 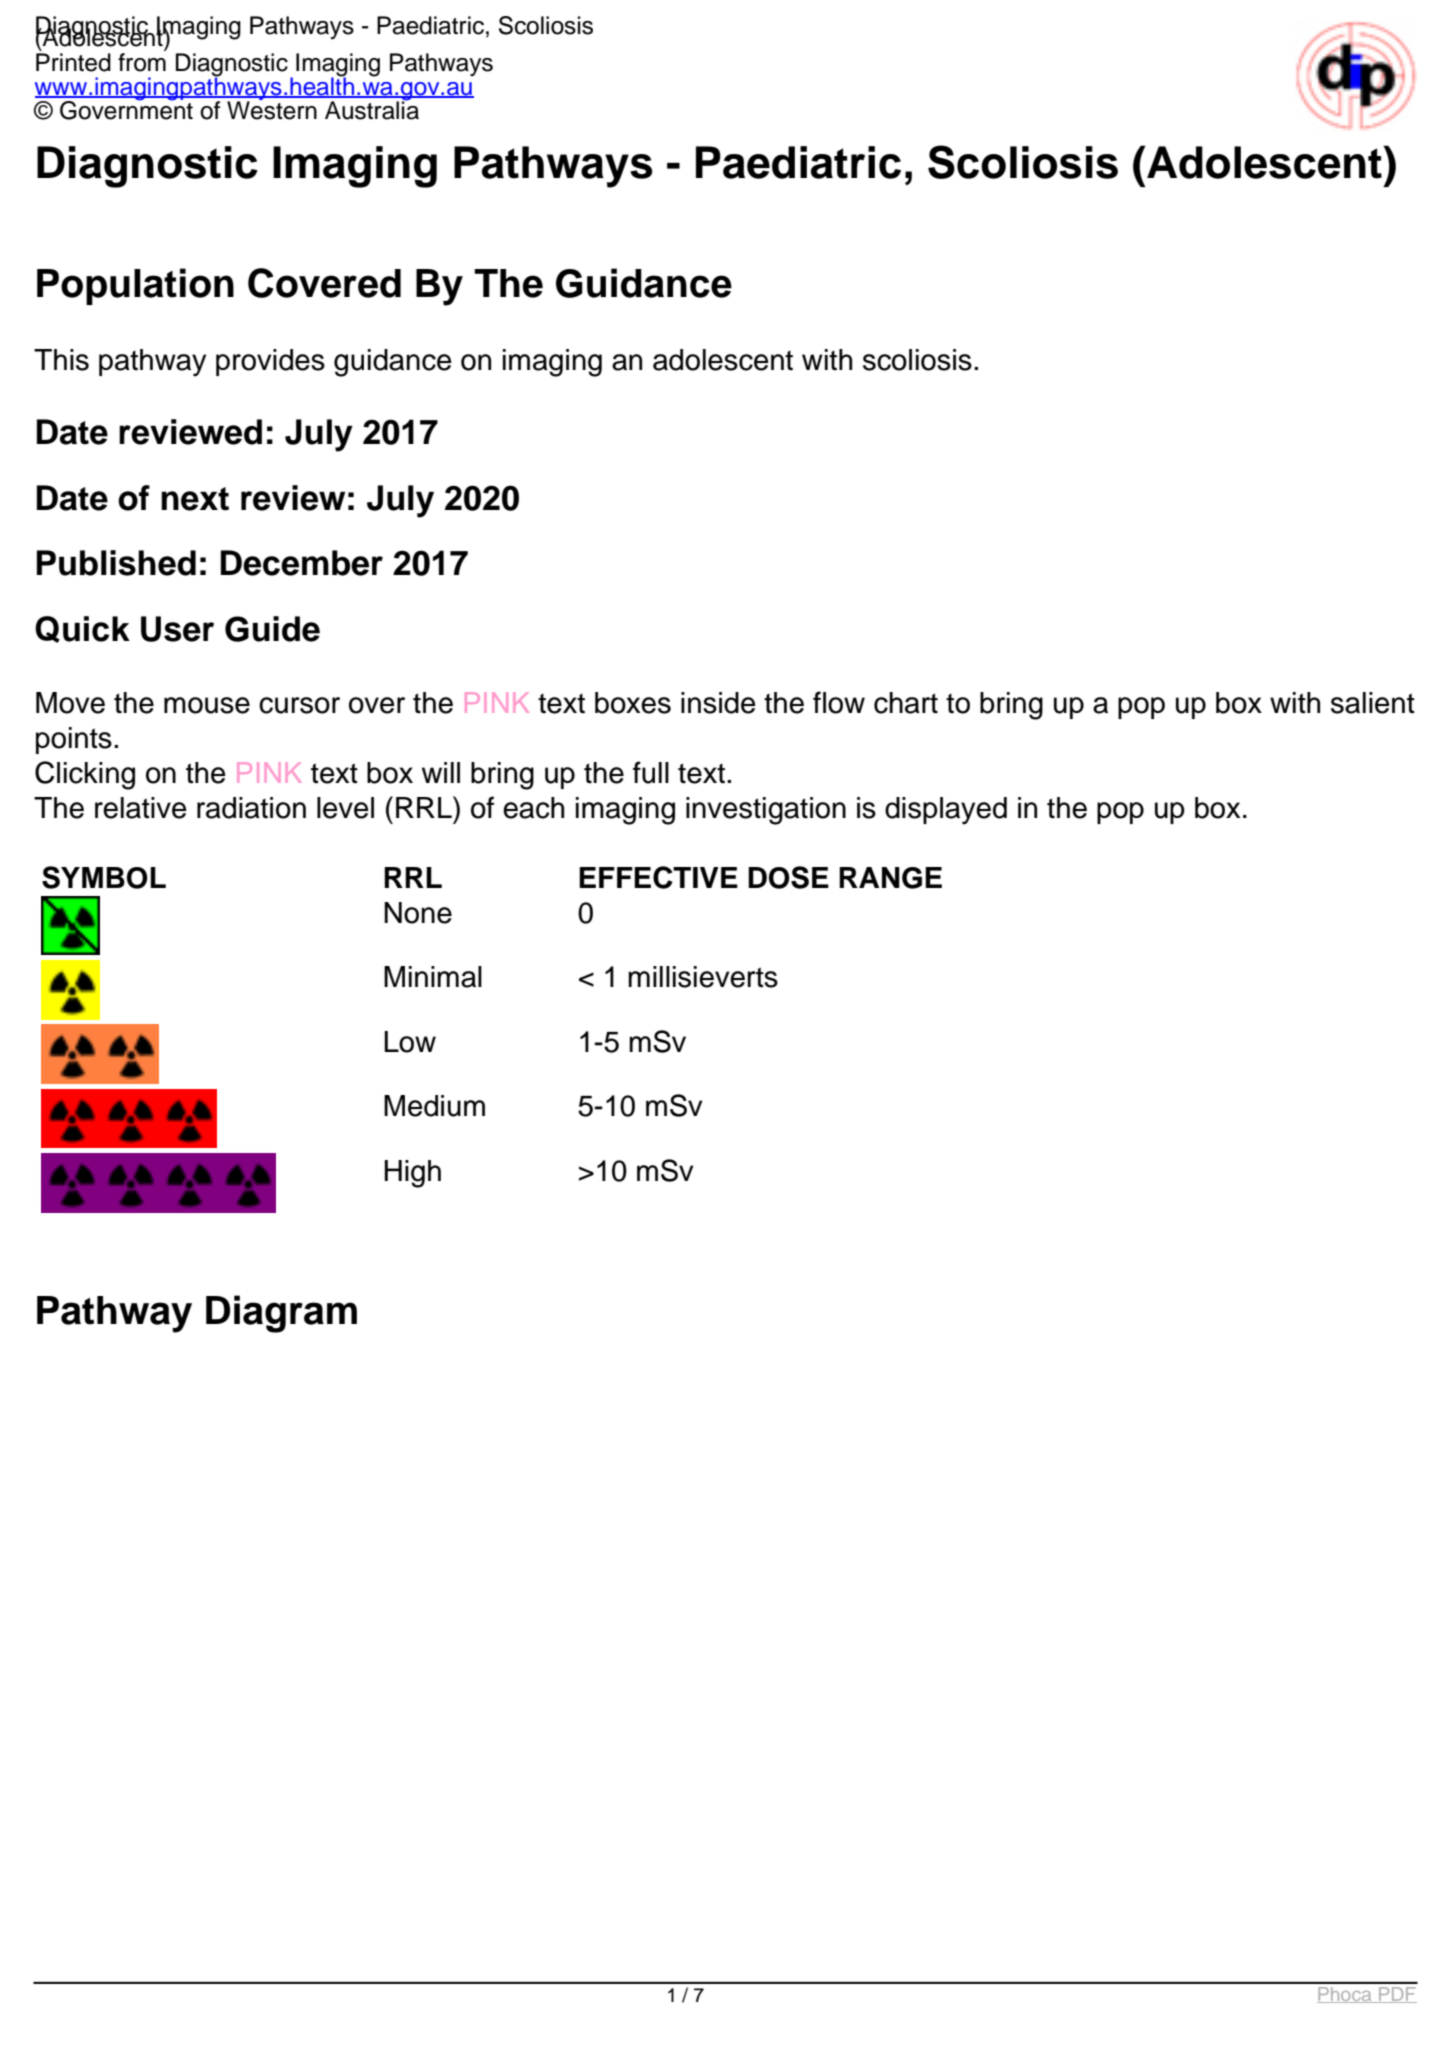 I want to click on displayed, so click(x=946, y=811).
